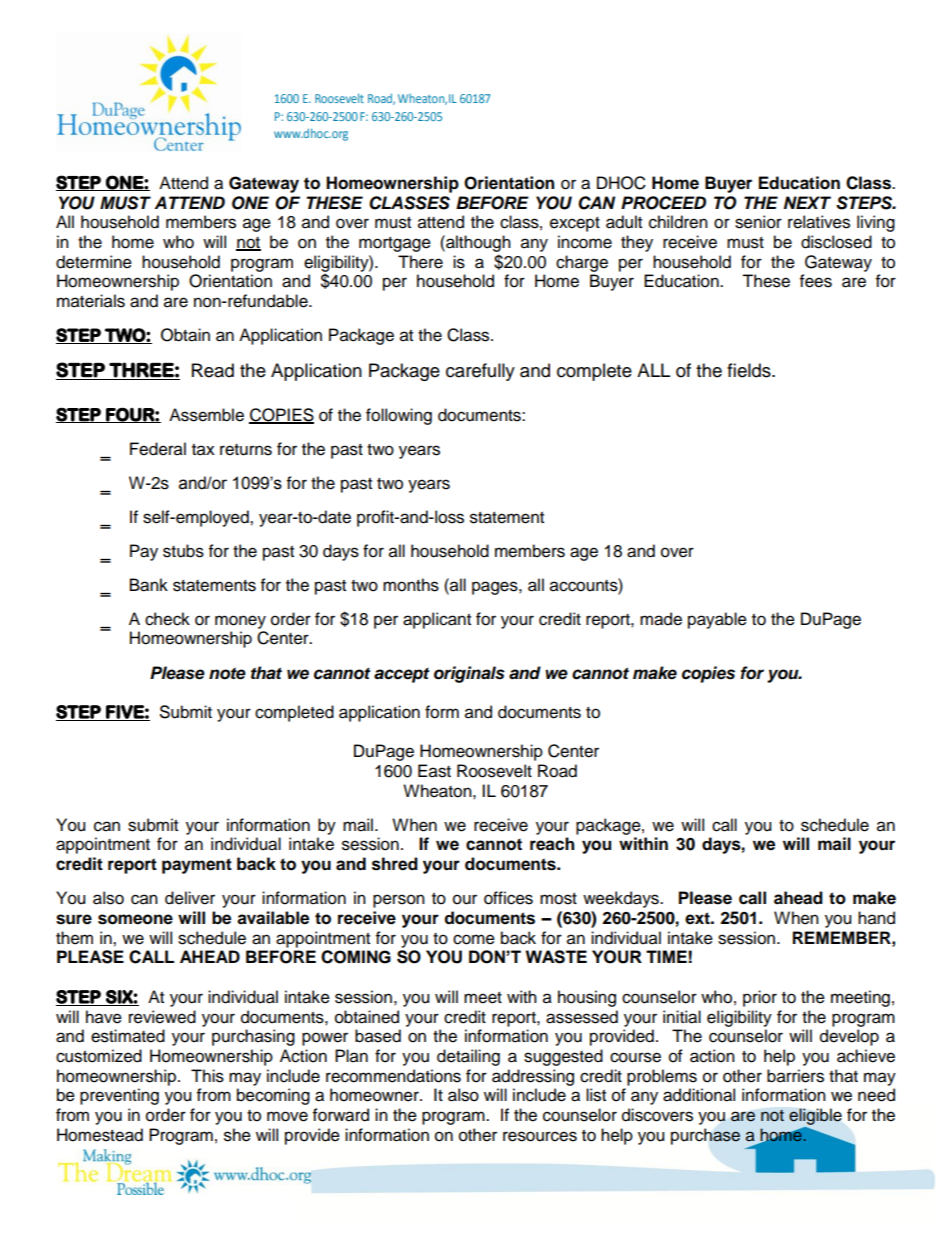  What do you see at coordinates (94, 262) in the image?
I see `determine` at bounding box center [94, 262].
